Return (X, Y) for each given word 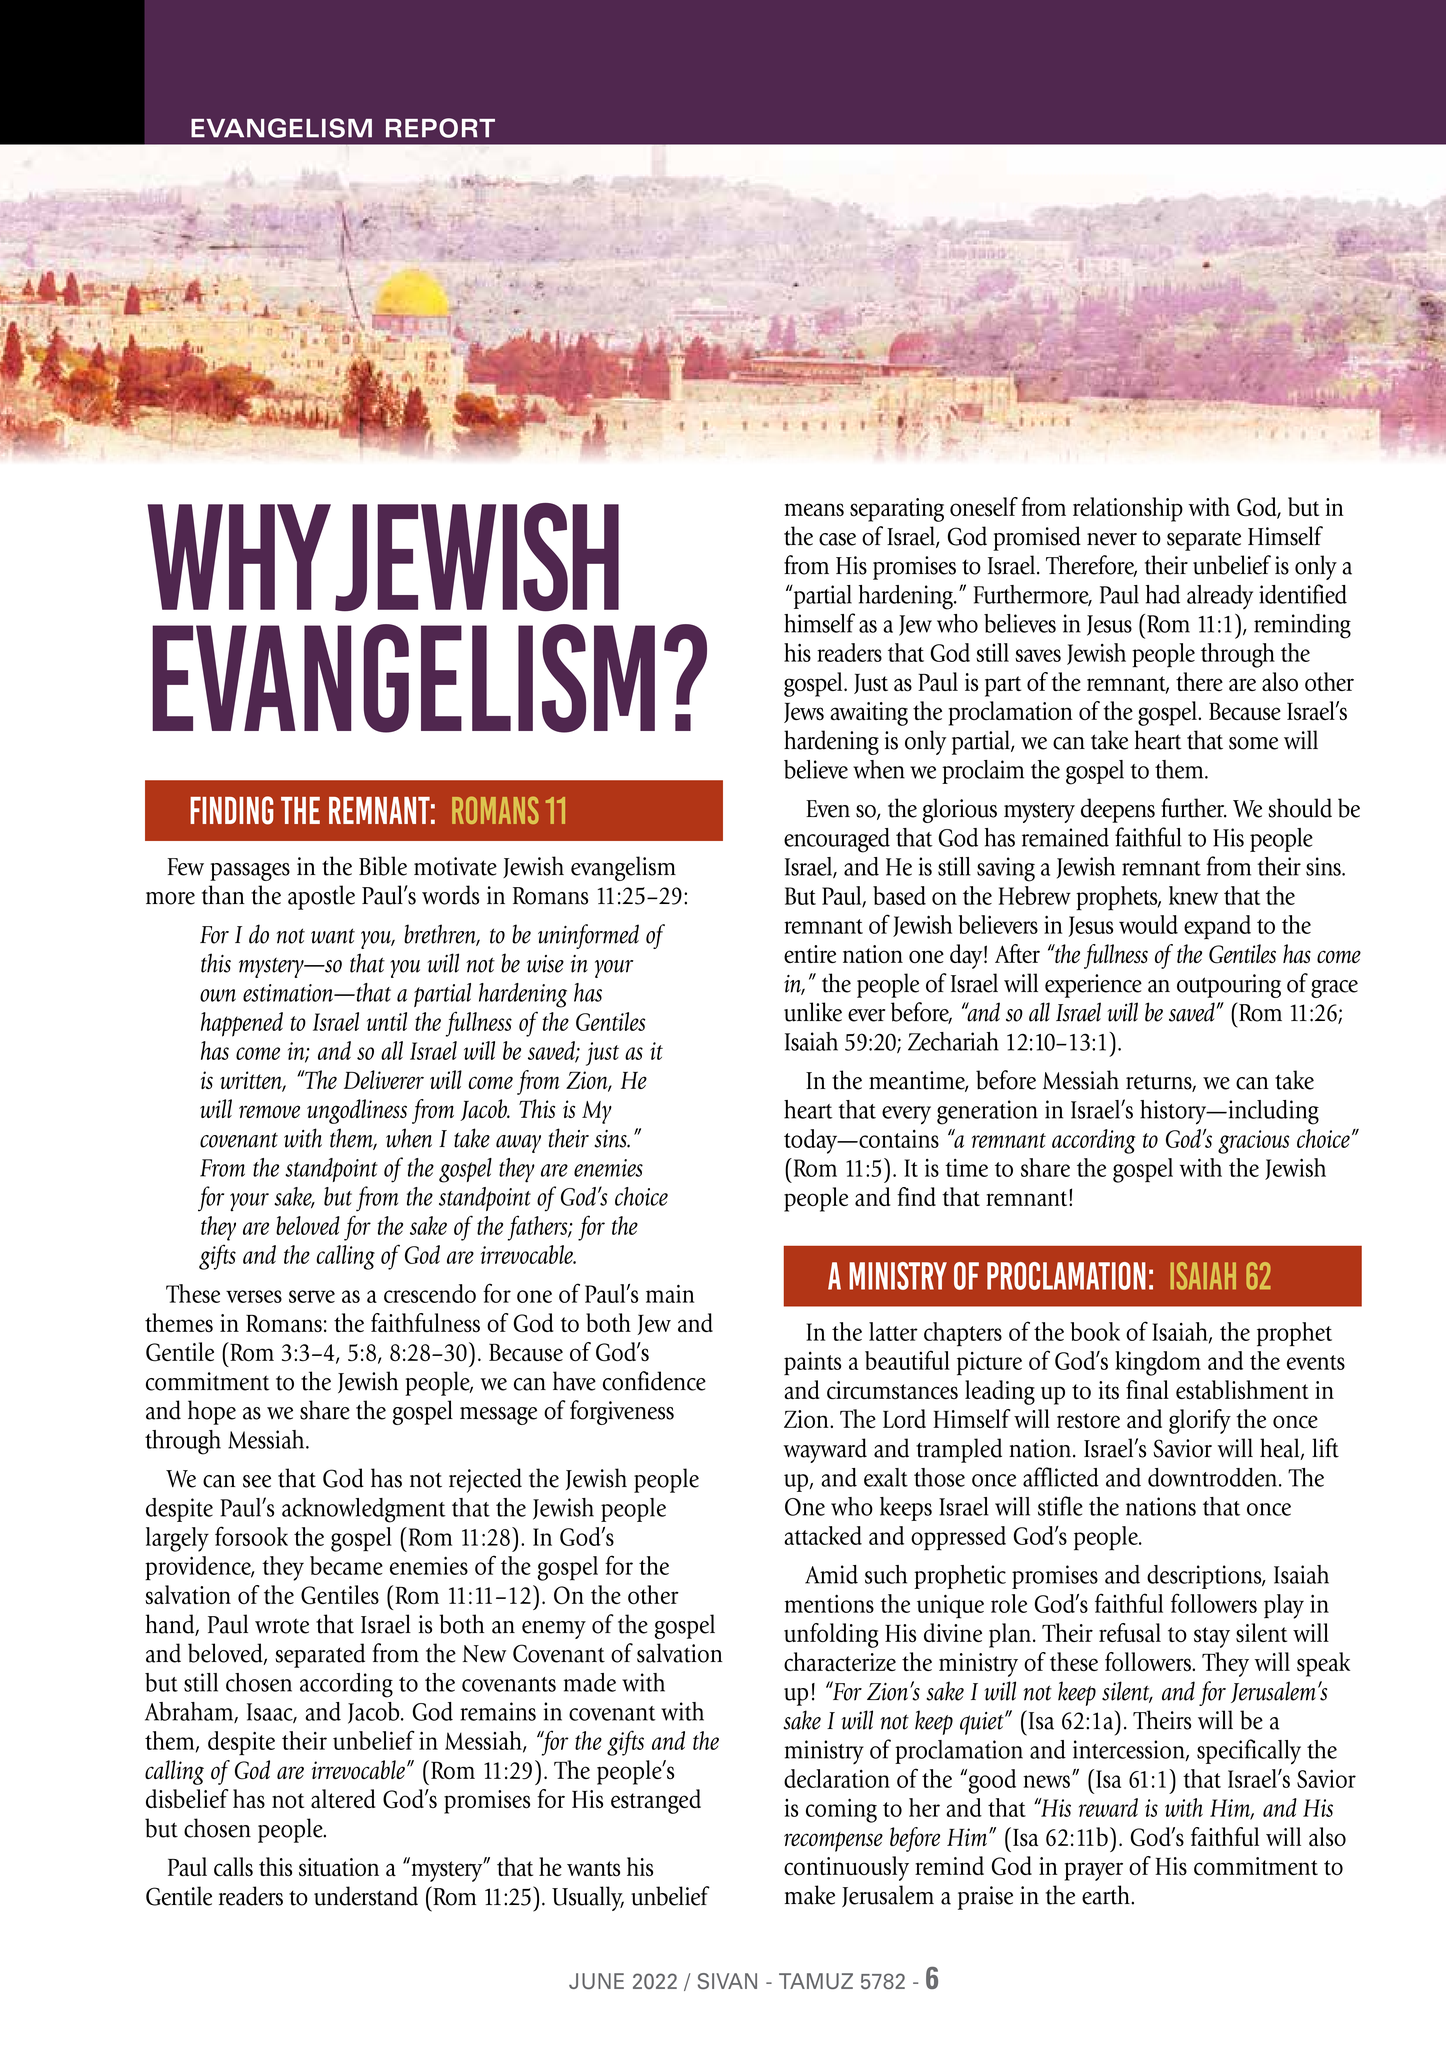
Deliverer (384, 1079)
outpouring (1229, 986)
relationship (1128, 509)
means (814, 510)
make (810, 1895)
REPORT (440, 128)
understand (366, 1896)
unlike (813, 1012)
